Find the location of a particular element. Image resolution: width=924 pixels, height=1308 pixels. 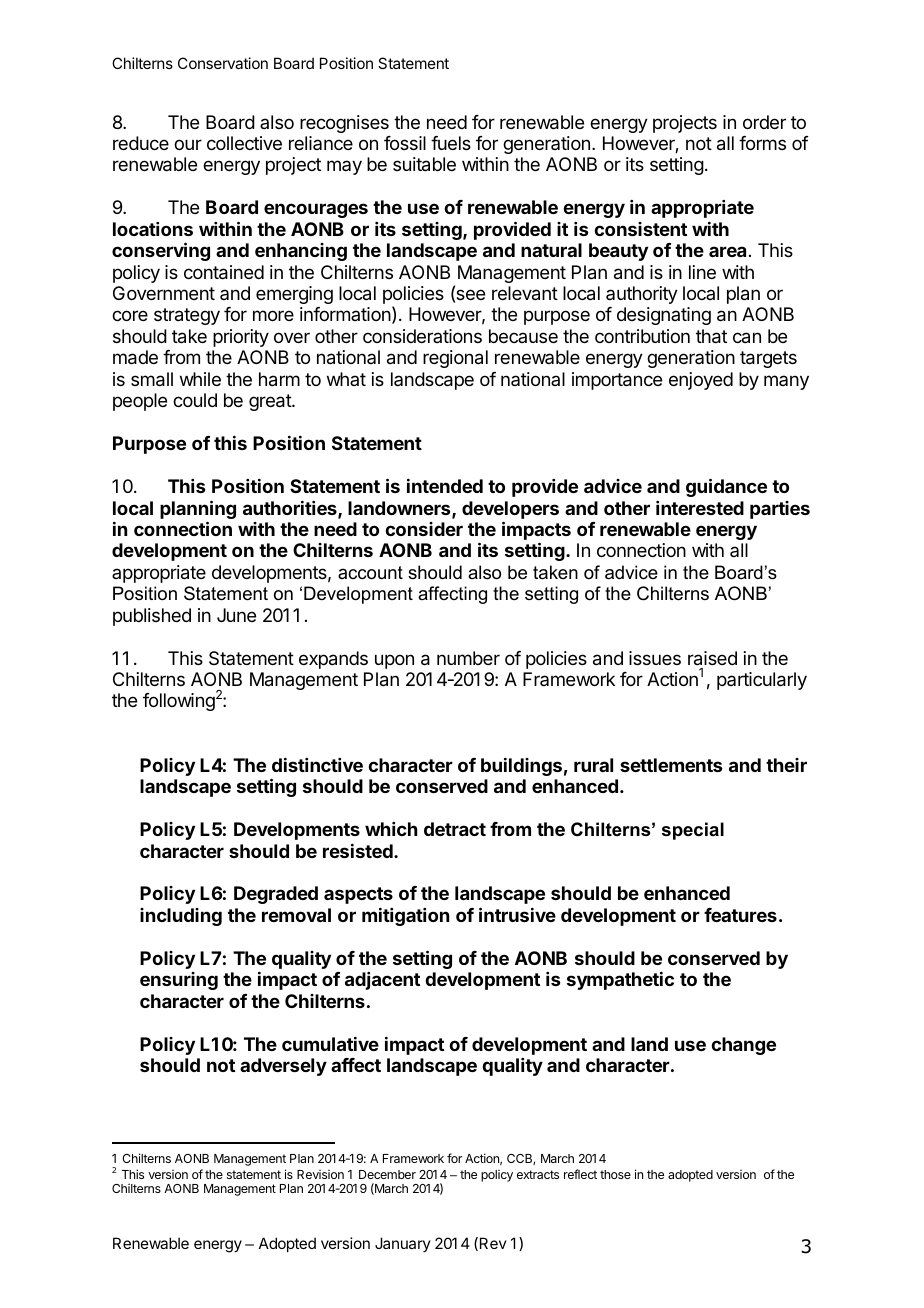

number is located at coordinates (468, 658).
